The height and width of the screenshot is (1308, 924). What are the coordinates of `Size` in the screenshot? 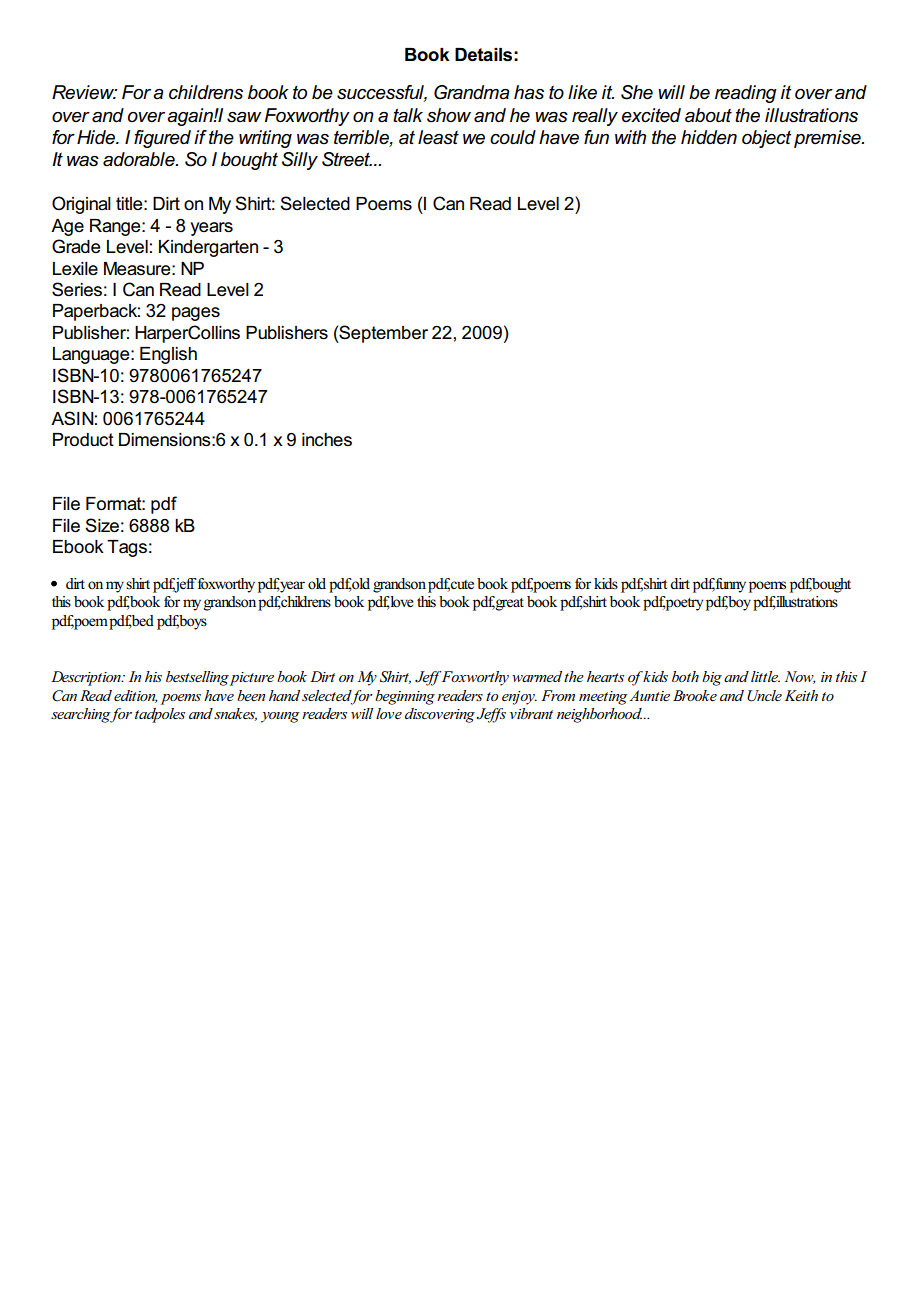 It's located at (102, 525).
